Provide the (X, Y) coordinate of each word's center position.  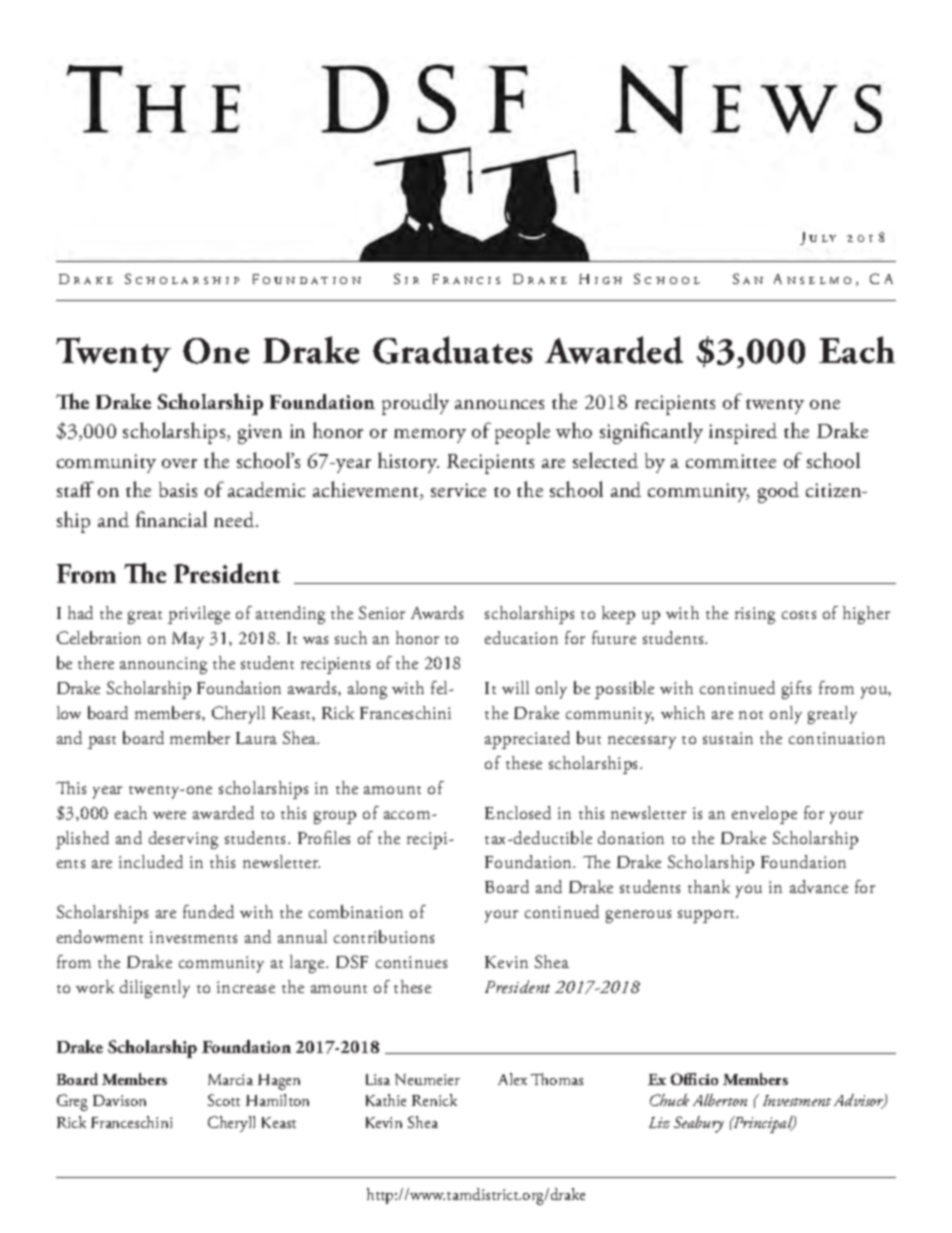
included (151, 861)
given (260, 434)
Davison (119, 1100)
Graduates (452, 350)
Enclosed (518, 812)
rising (755, 615)
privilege (199, 615)
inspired (743, 433)
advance (819, 886)
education (521, 637)
